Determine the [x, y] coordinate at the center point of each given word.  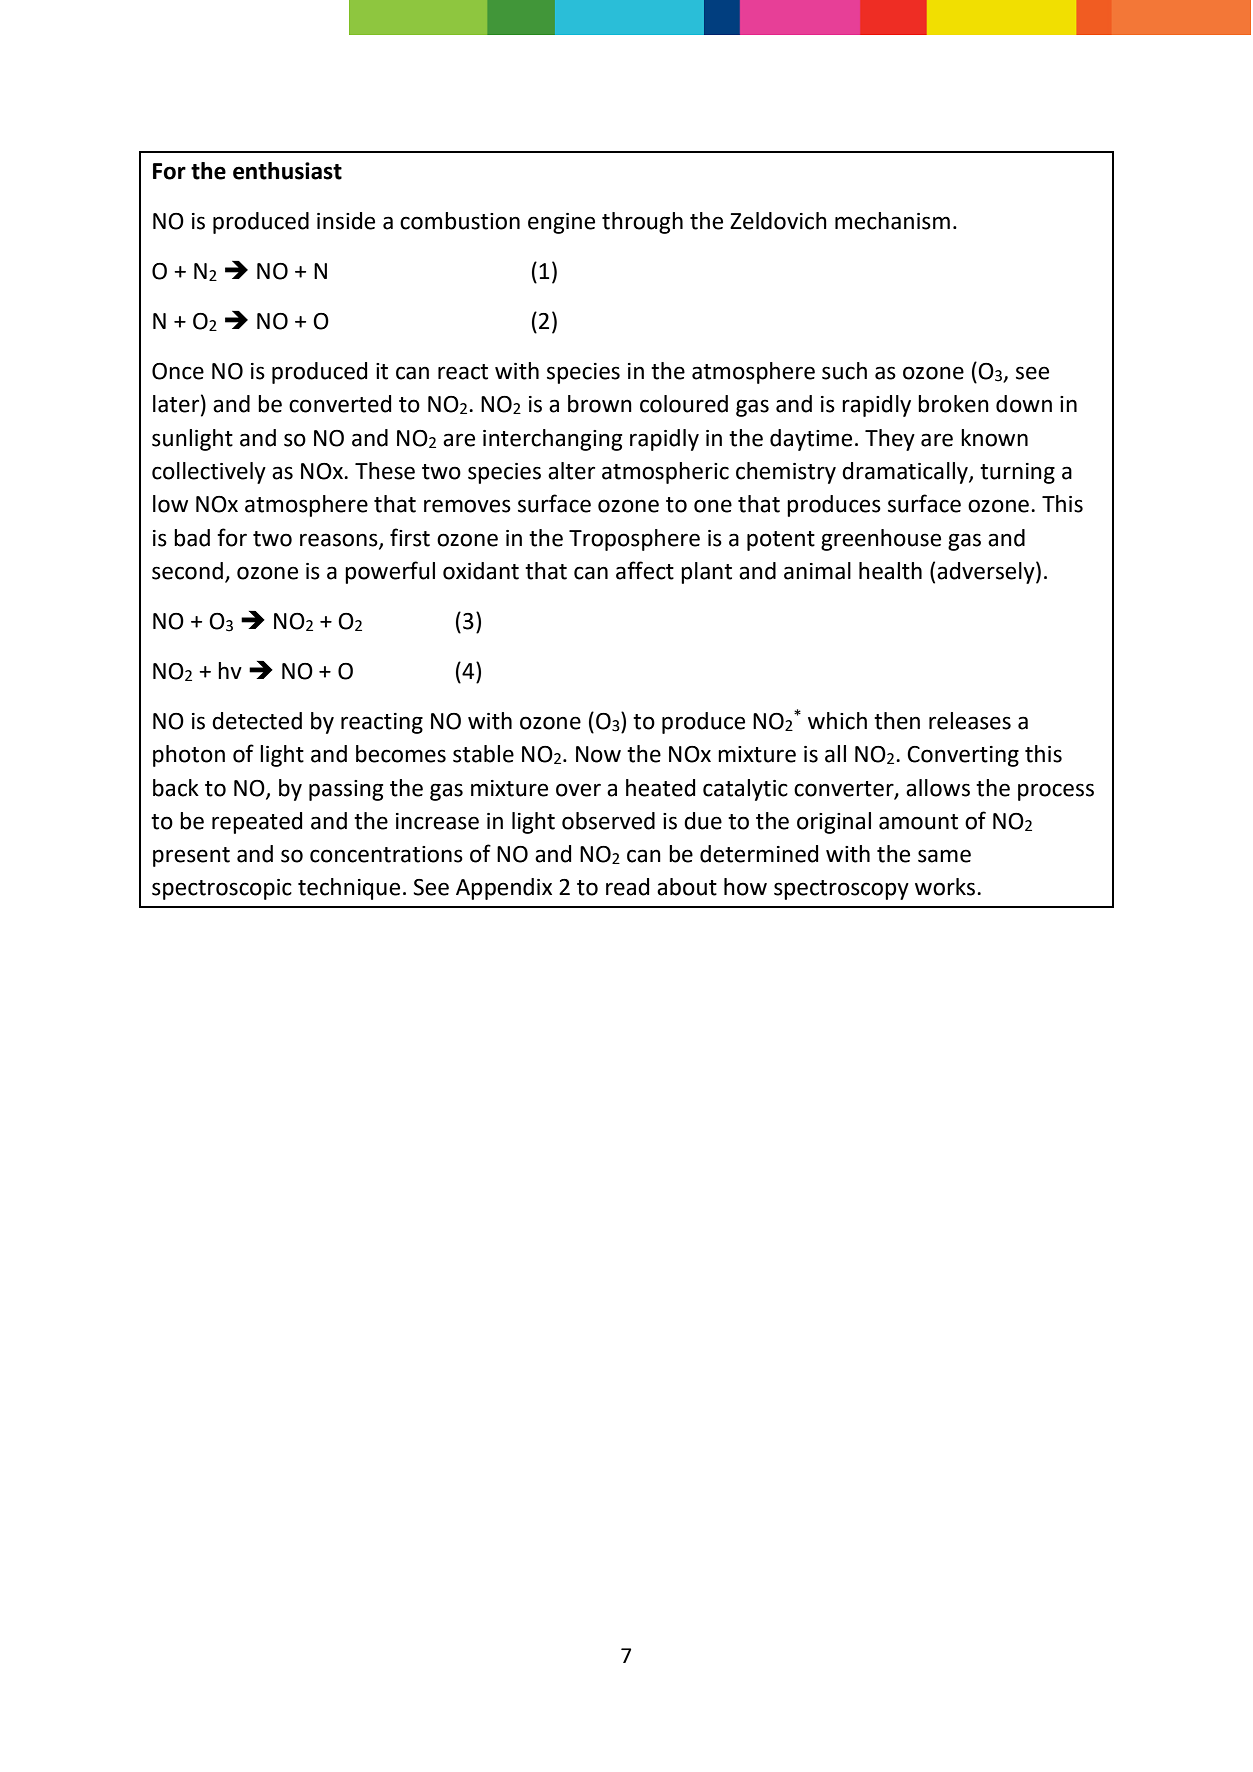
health [890, 571]
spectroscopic [222, 889]
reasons [340, 540]
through [642, 223]
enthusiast [287, 171]
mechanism [892, 221]
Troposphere [634, 540]
